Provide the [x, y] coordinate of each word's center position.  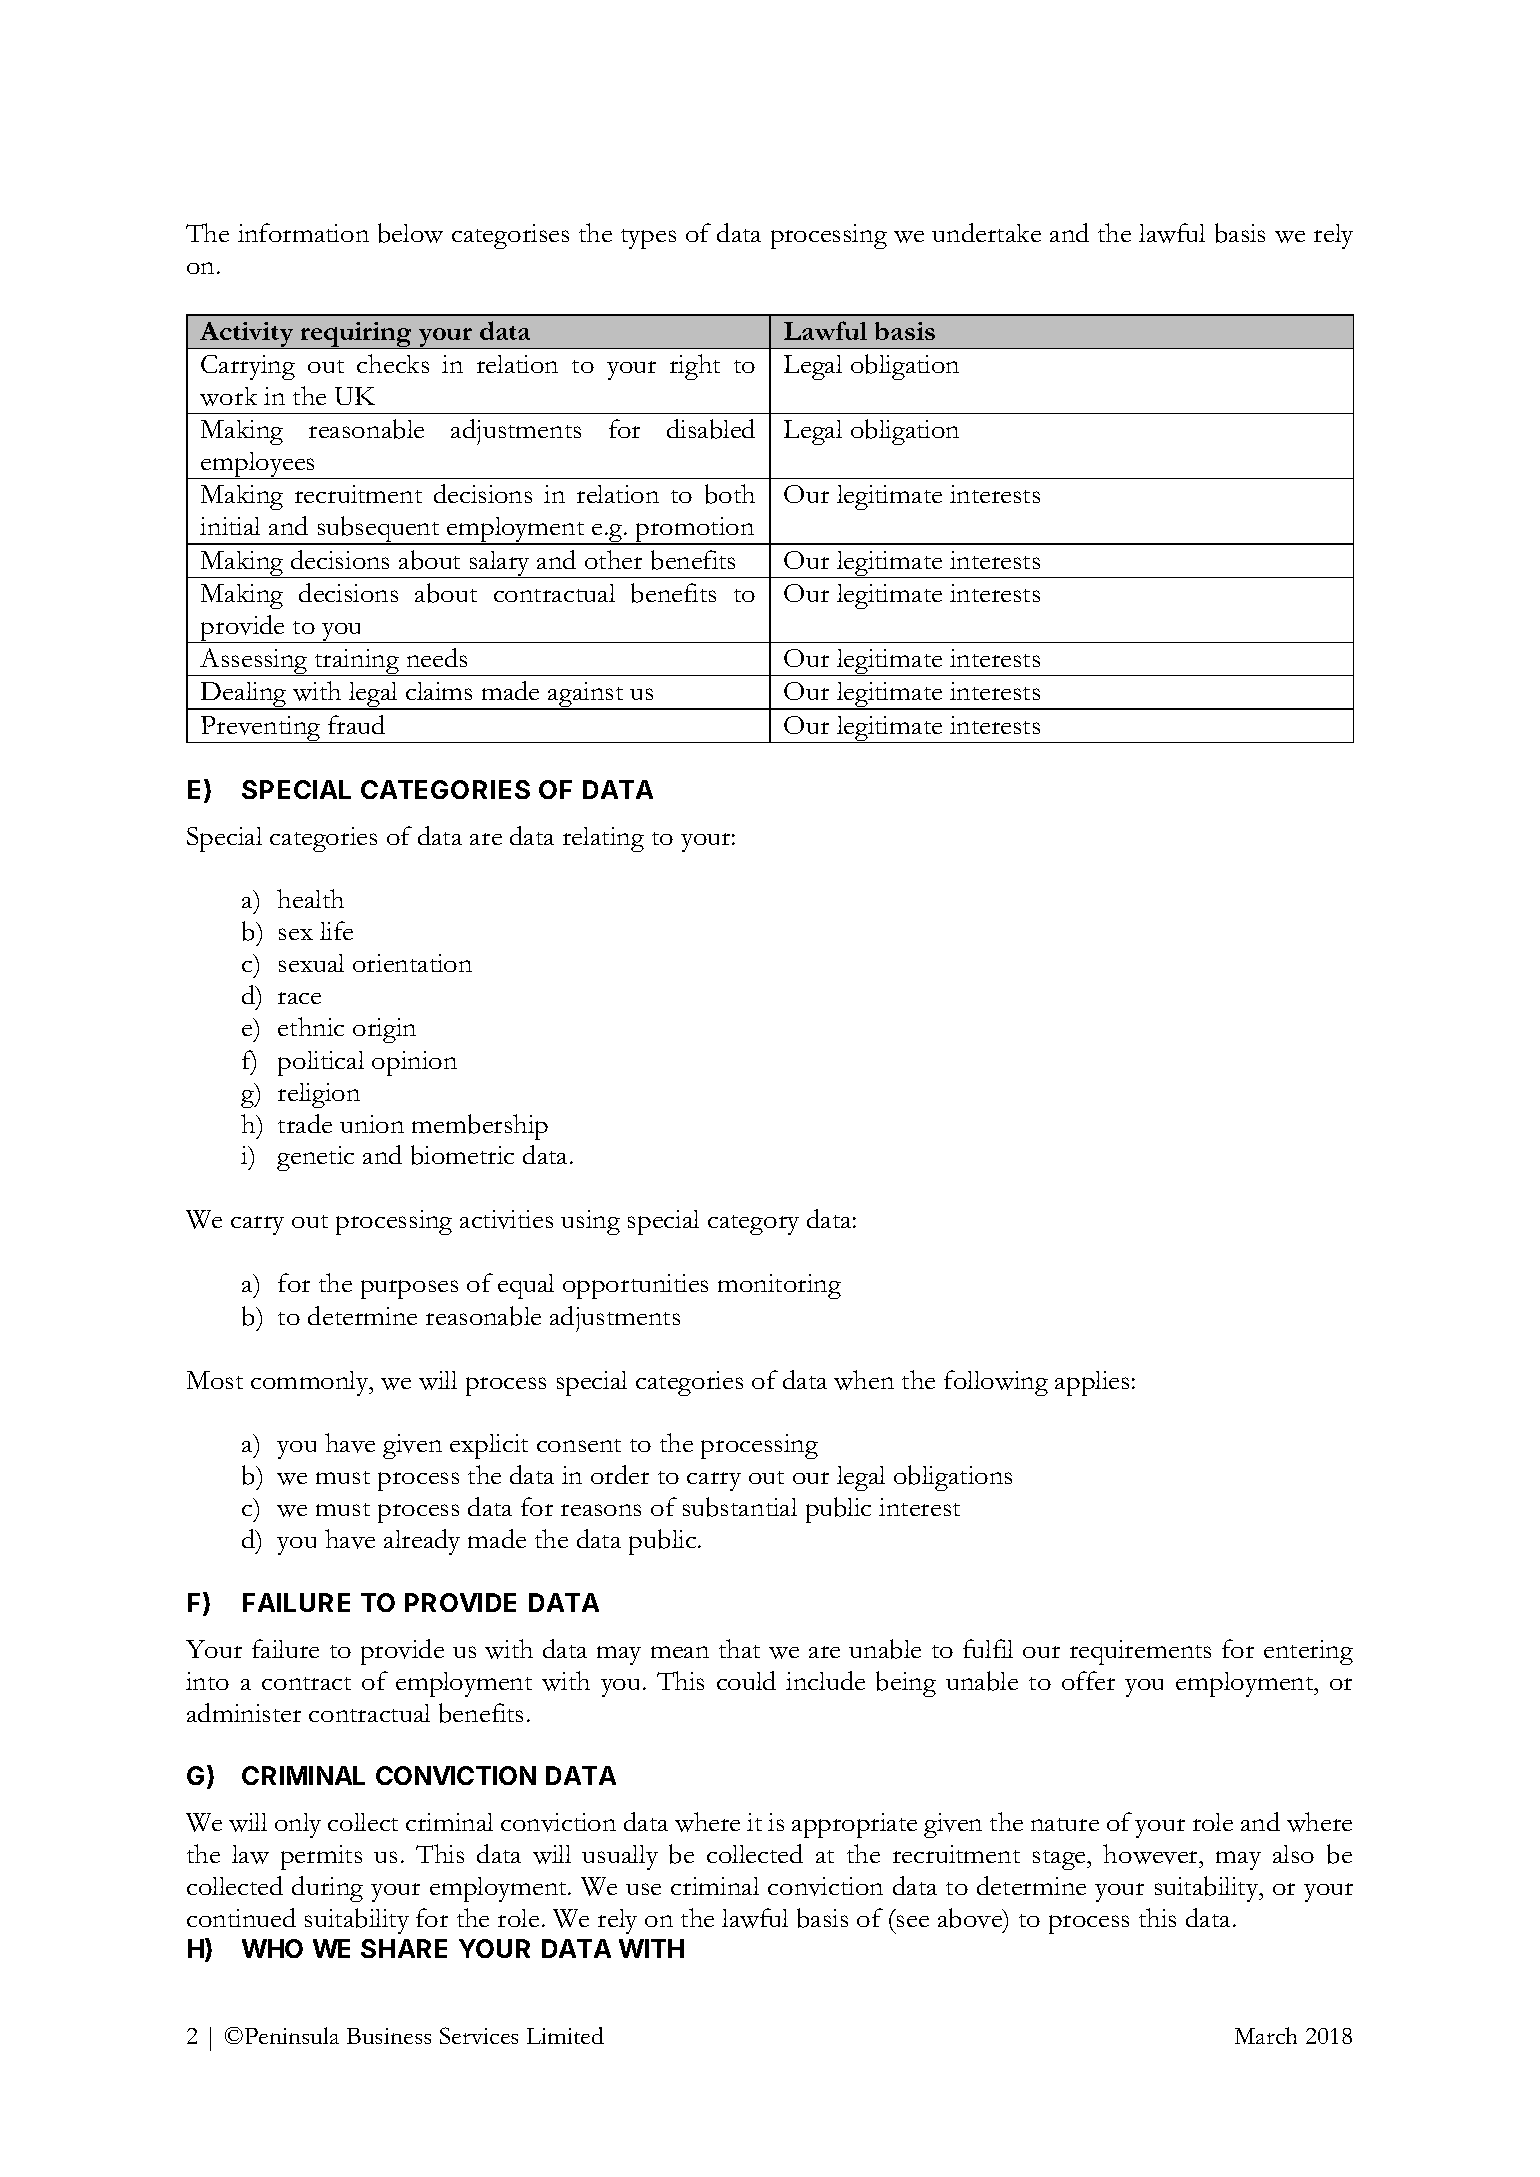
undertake [986, 232]
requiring [356, 335]
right [695, 367]
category [753, 1225]
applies [1092, 1383]
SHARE [404, 1948]
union [372, 1124]
